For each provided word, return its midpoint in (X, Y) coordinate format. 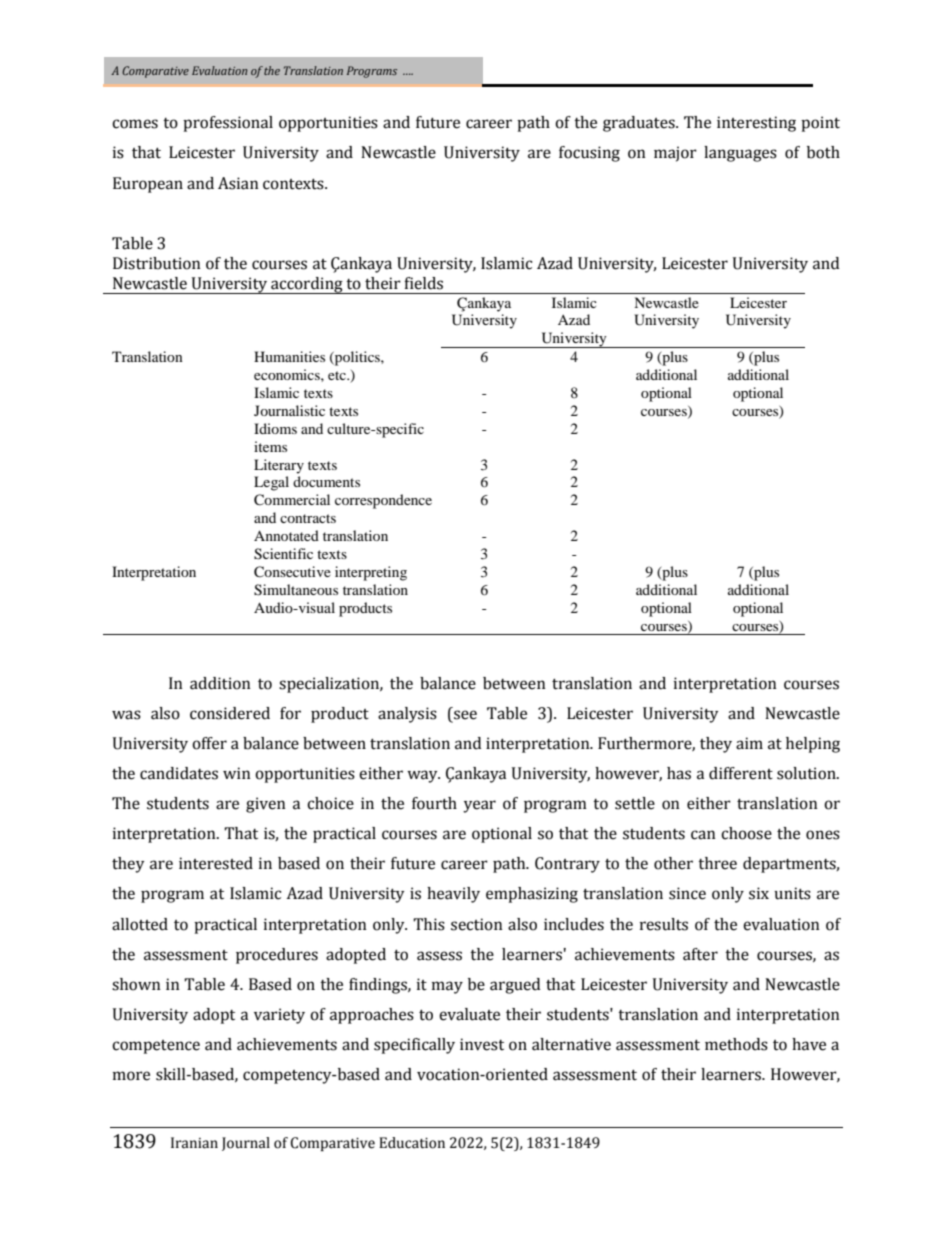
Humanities (289, 356)
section (477, 924)
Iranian (194, 1143)
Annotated (286, 535)
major (675, 154)
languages (740, 154)
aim (749, 743)
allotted (140, 924)
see (465, 715)
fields (423, 283)
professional (228, 124)
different (741, 773)
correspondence (383, 501)
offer (209, 743)
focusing (589, 154)
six (759, 893)
